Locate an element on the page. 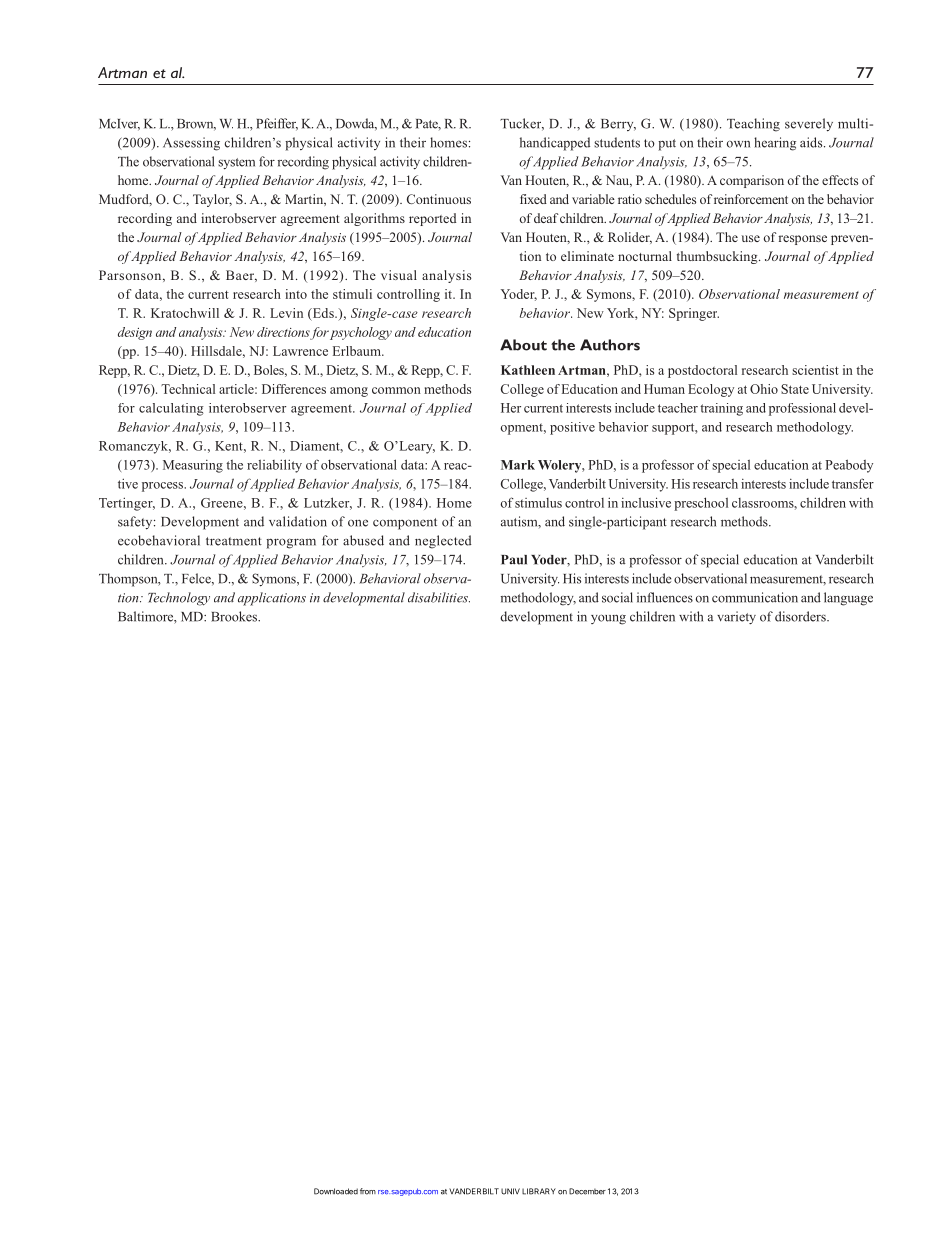 This image has height=1237, width=952. December is located at coordinates (587, 1191).
